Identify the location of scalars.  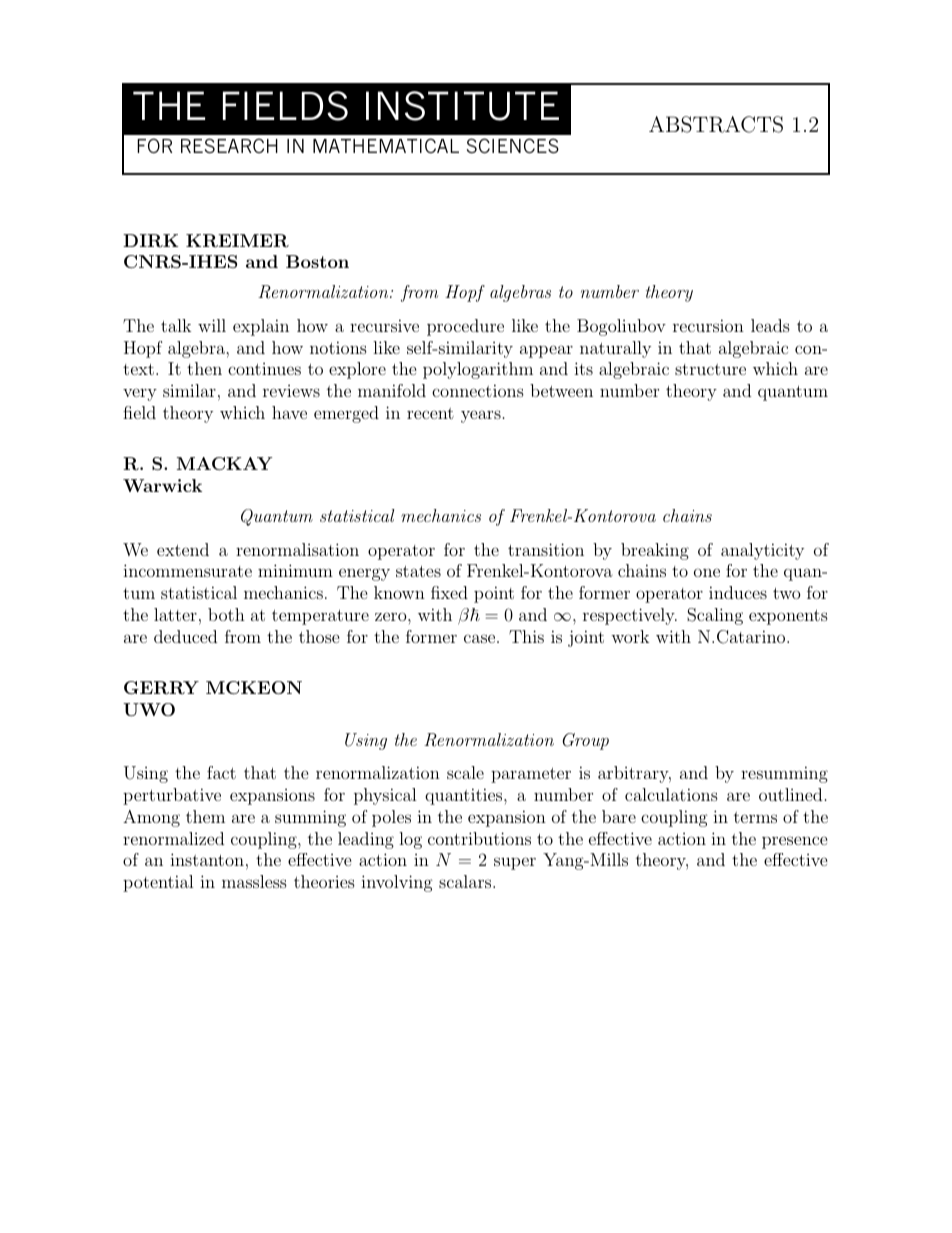
(466, 881).
